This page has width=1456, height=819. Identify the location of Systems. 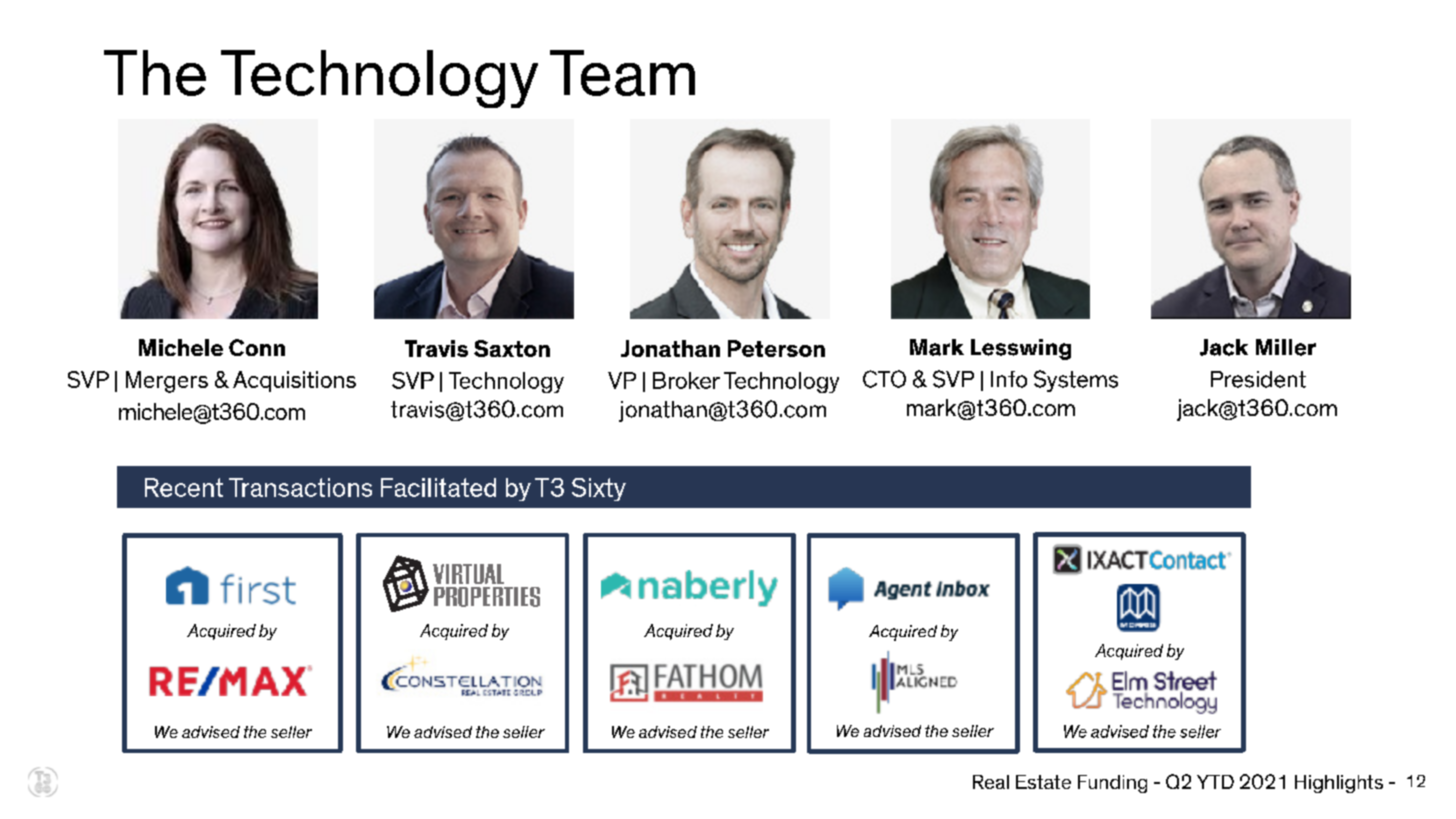
(1076, 381).
